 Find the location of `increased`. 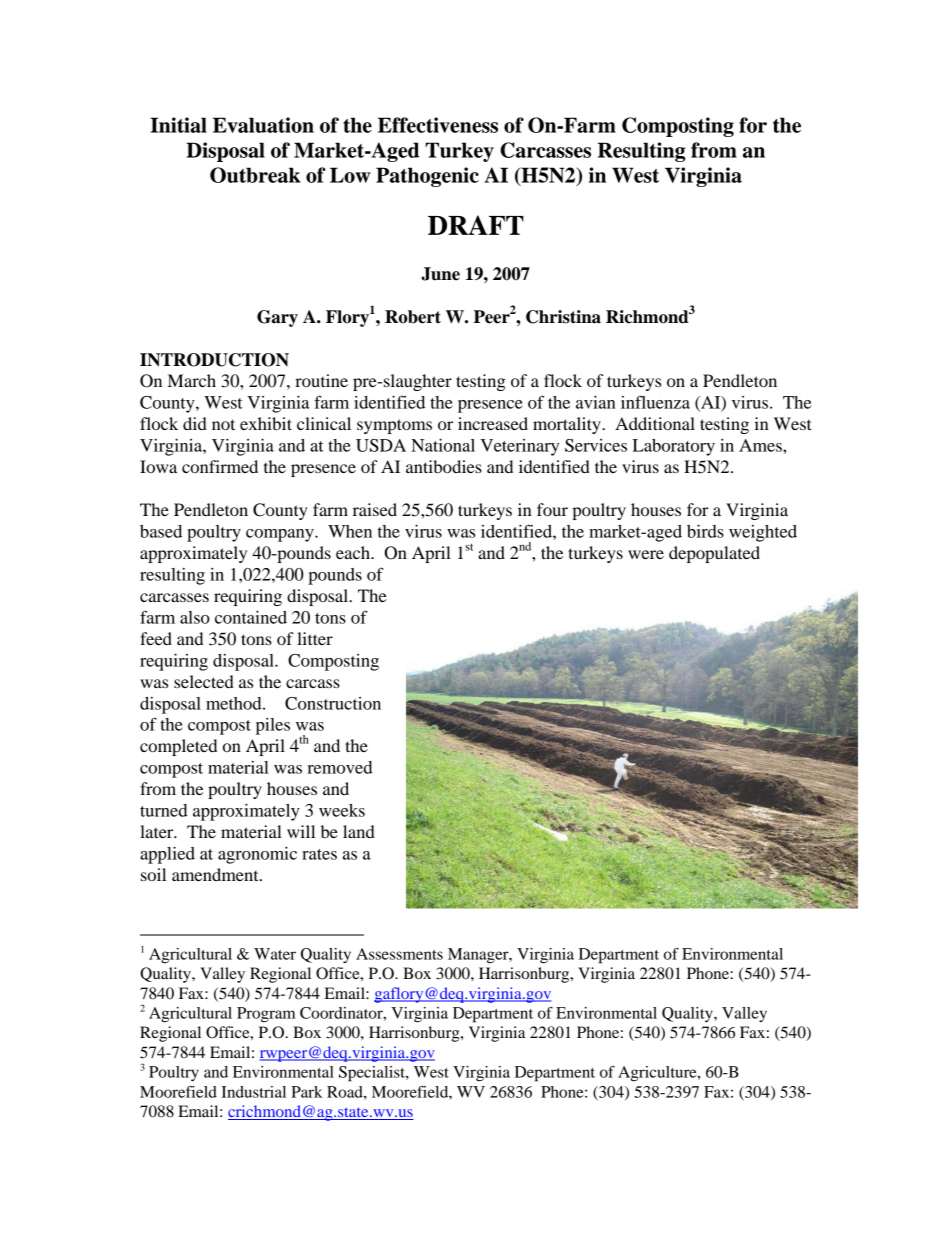

increased is located at coordinates (493, 423).
